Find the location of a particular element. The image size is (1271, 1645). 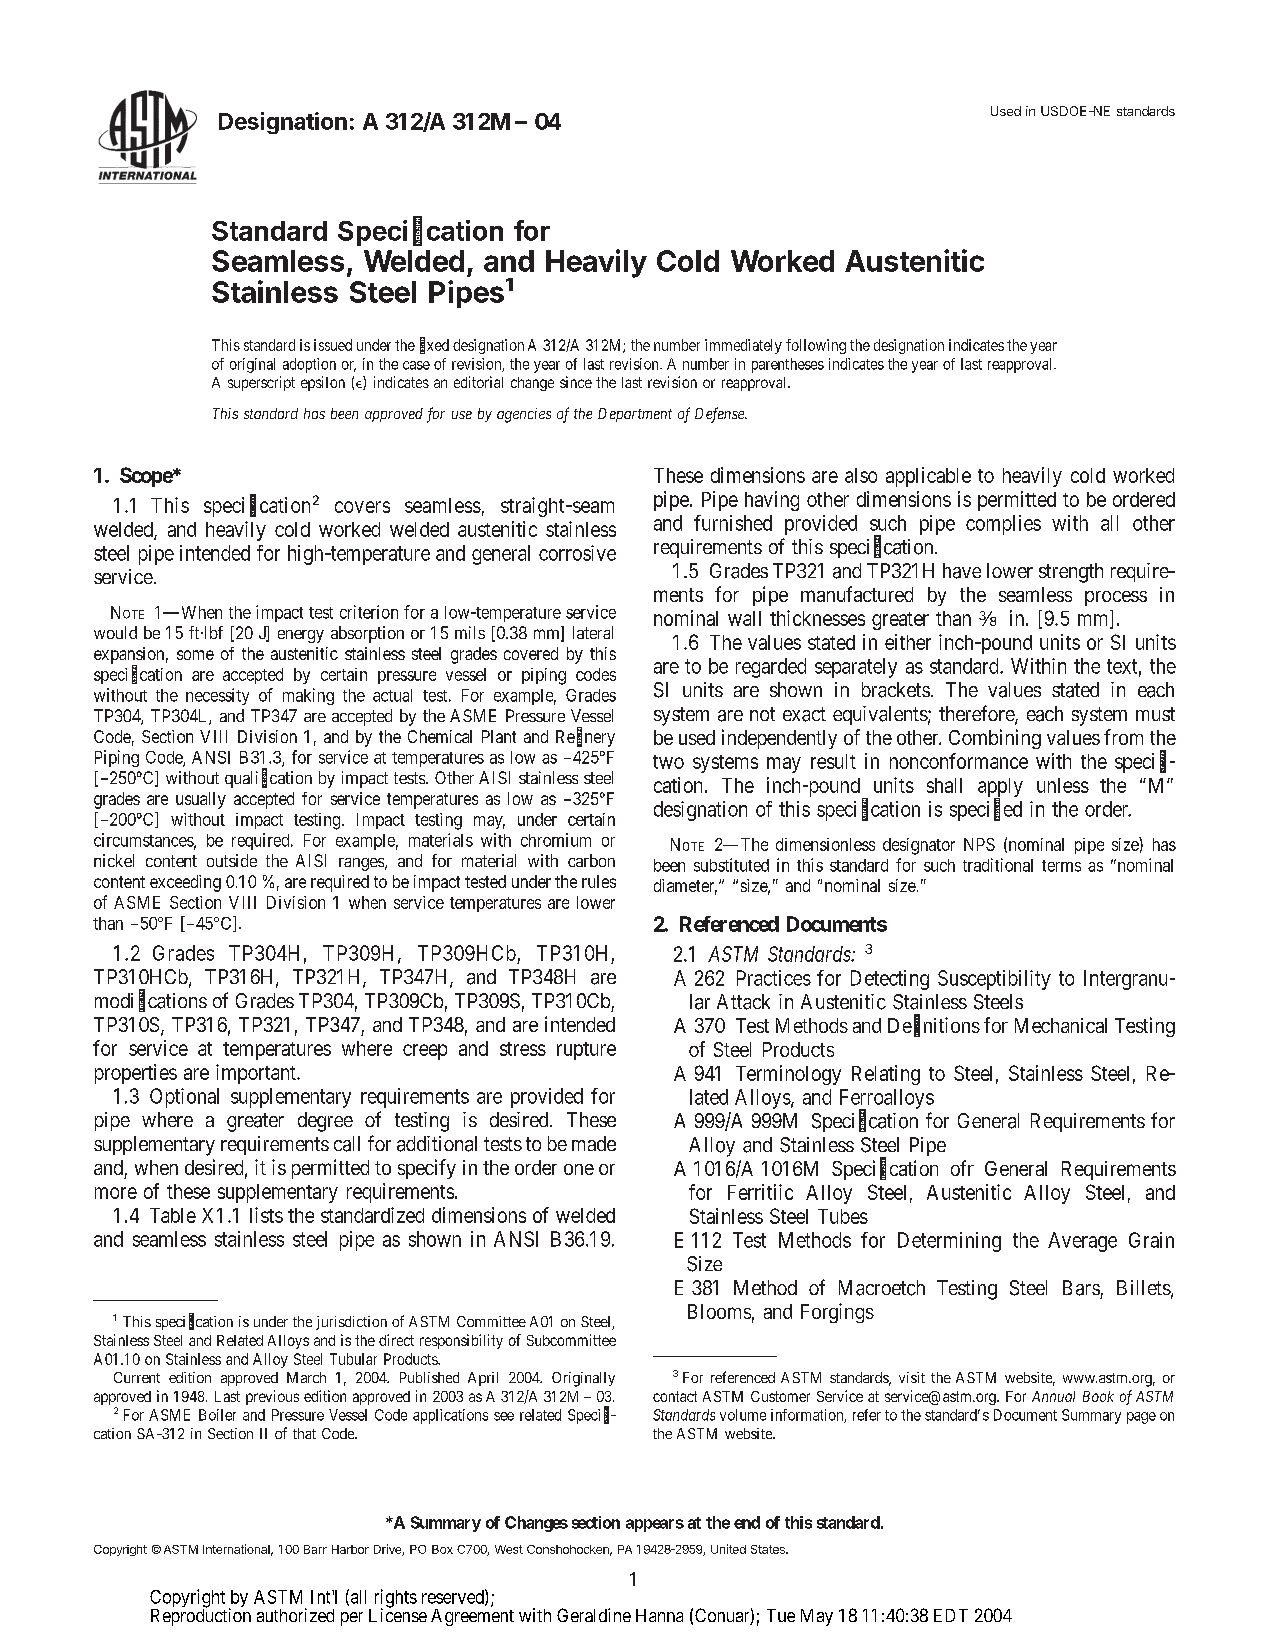

Department is located at coordinates (635, 415).
